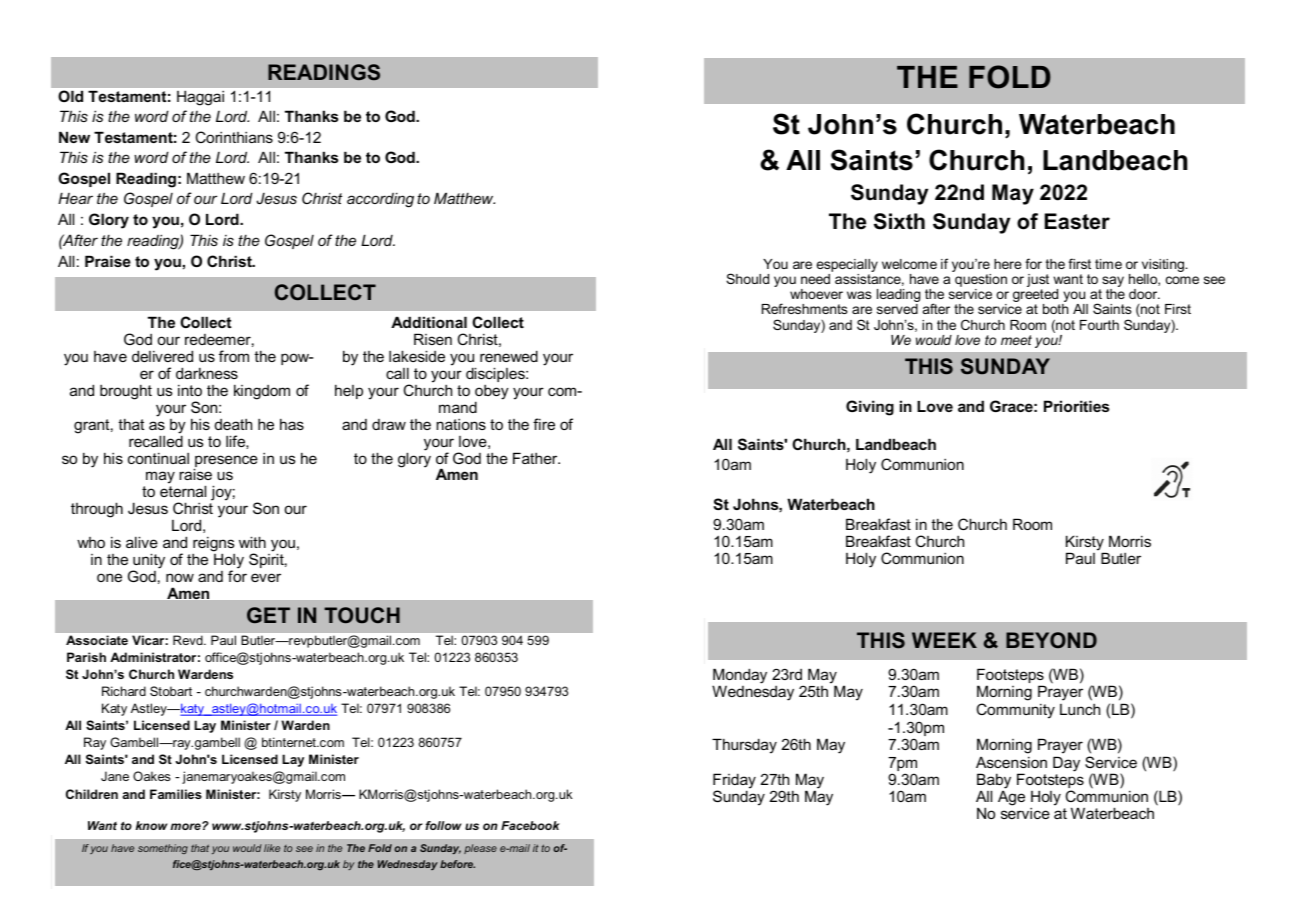 This document has height=924, width=1308. I want to click on greeted, so click(1036, 297).
